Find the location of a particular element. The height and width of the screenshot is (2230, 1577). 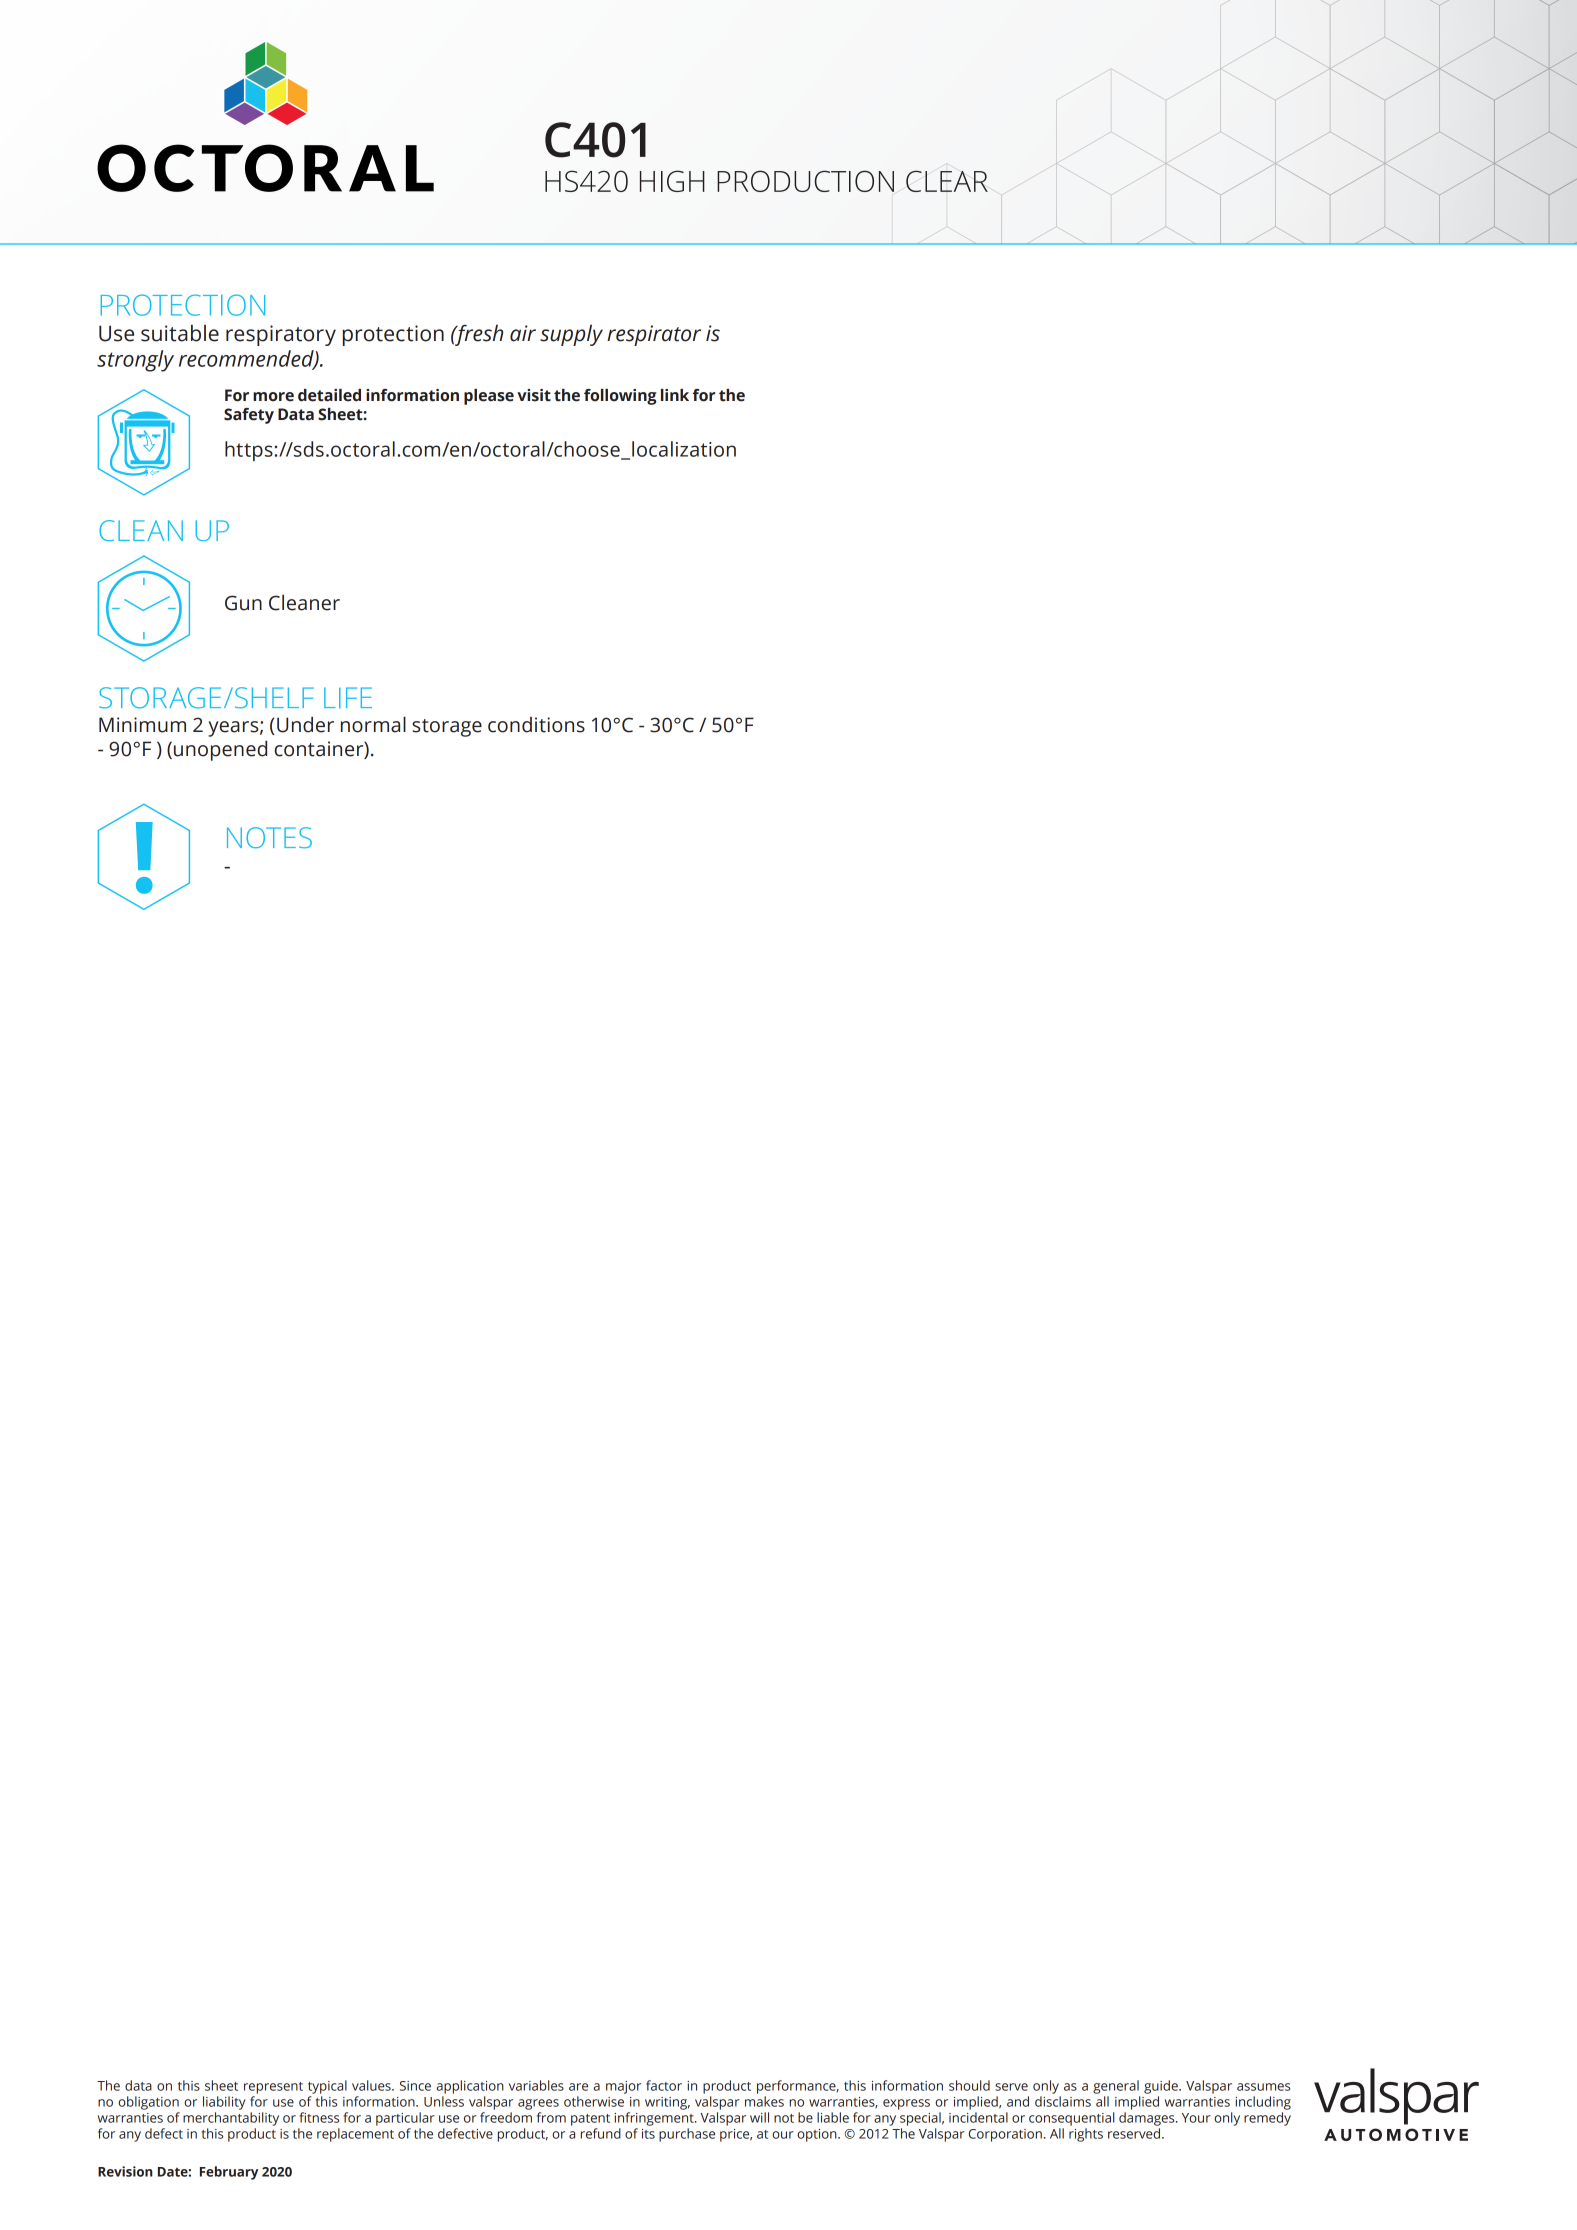

link is located at coordinates (675, 395).
